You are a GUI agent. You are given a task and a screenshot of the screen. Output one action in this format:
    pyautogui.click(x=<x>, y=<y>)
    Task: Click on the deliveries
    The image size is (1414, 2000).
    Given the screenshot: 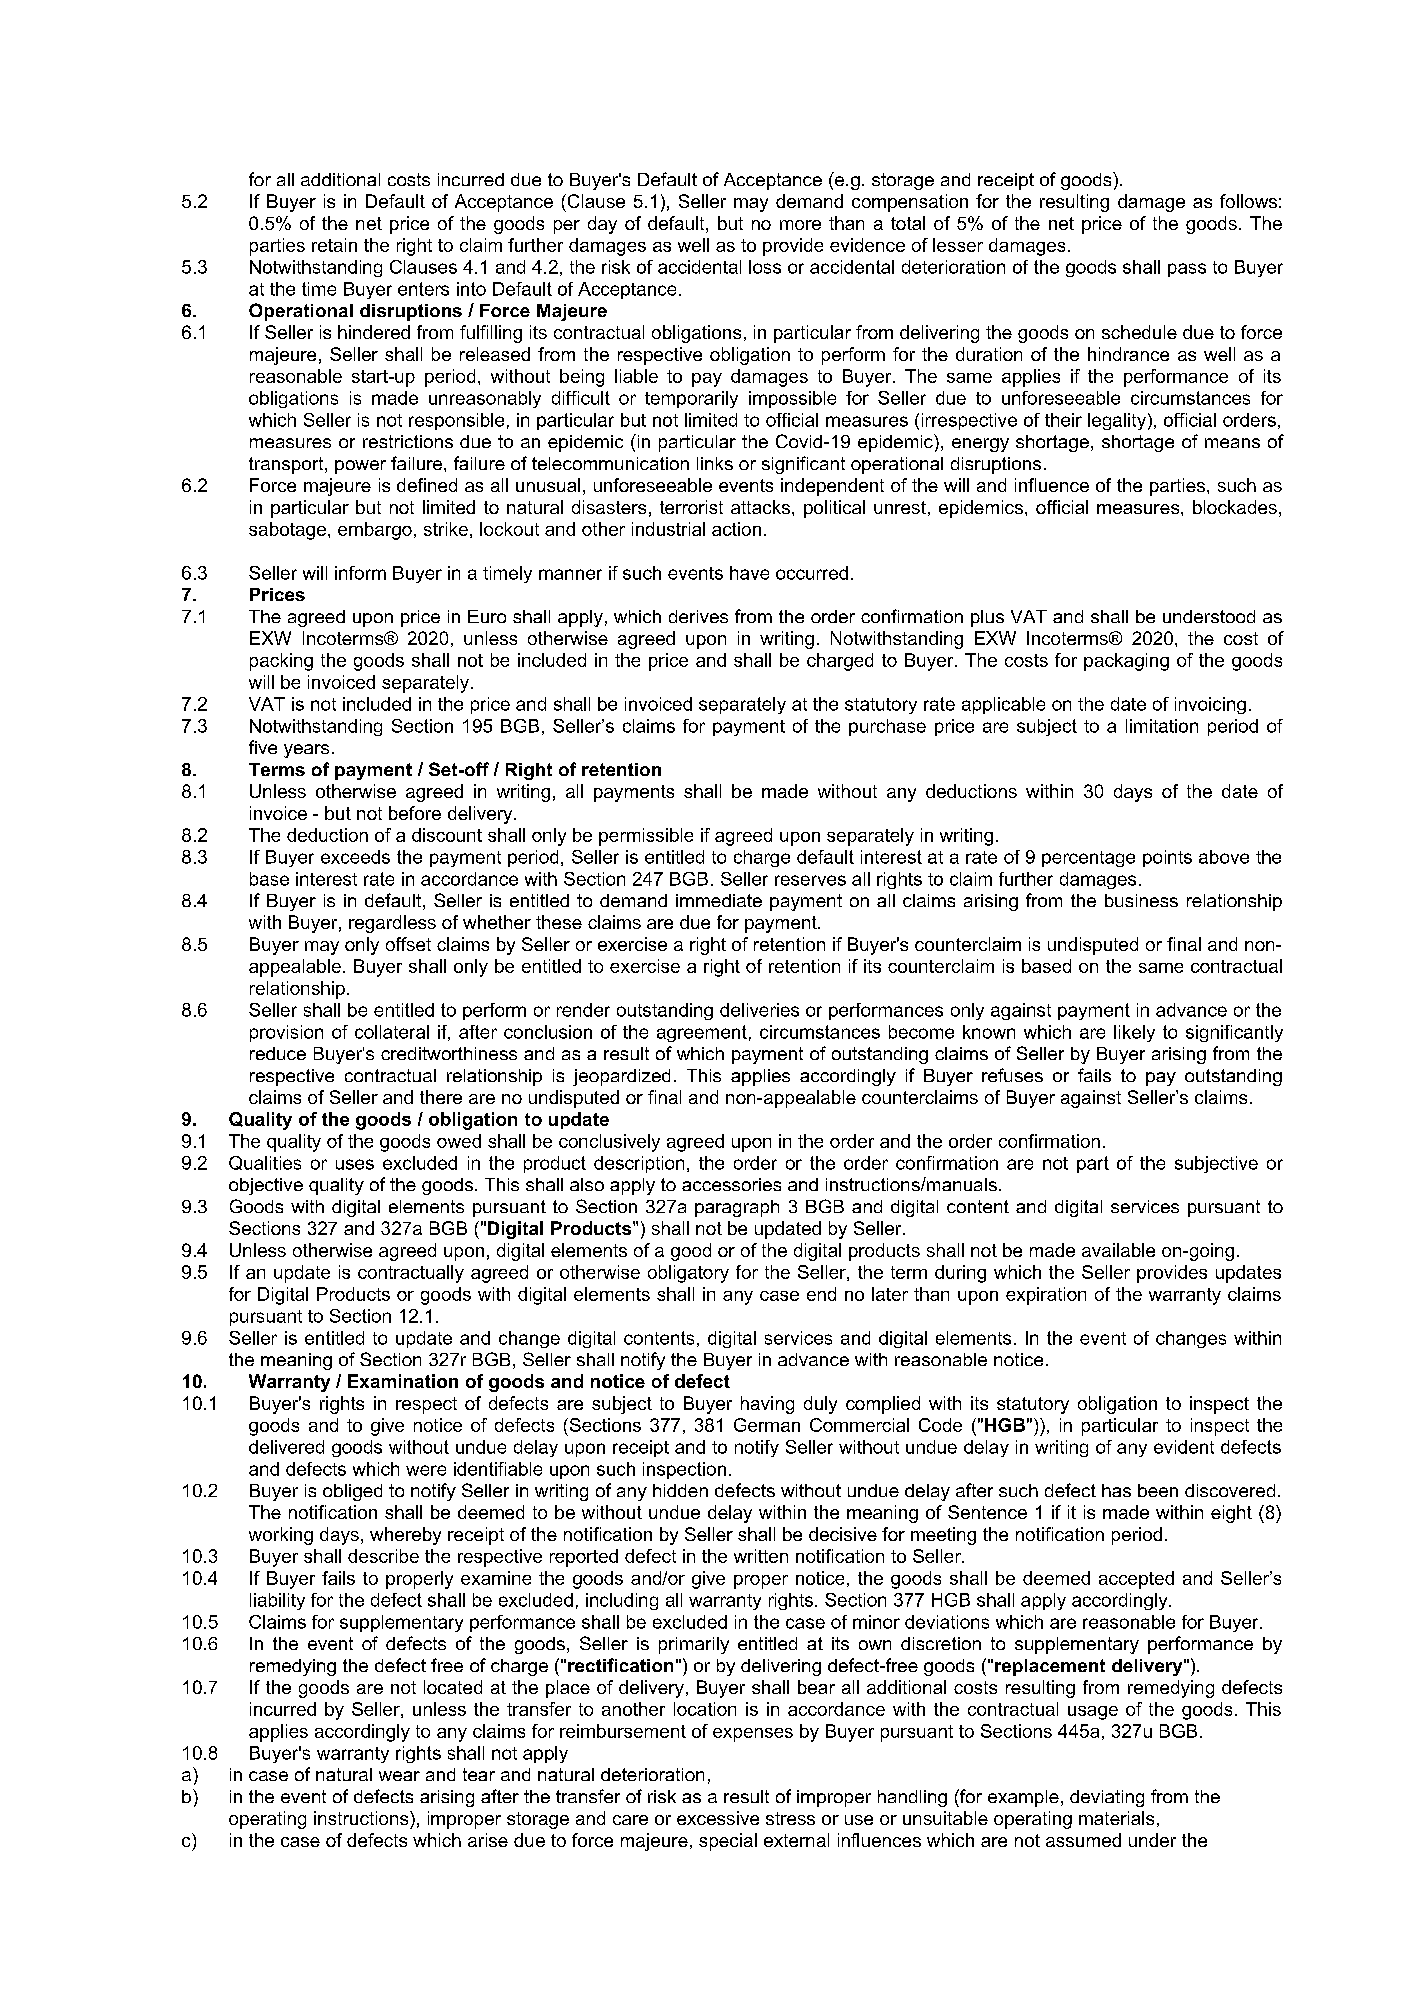 What is the action you would take?
    pyautogui.click(x=759, y=1010)
